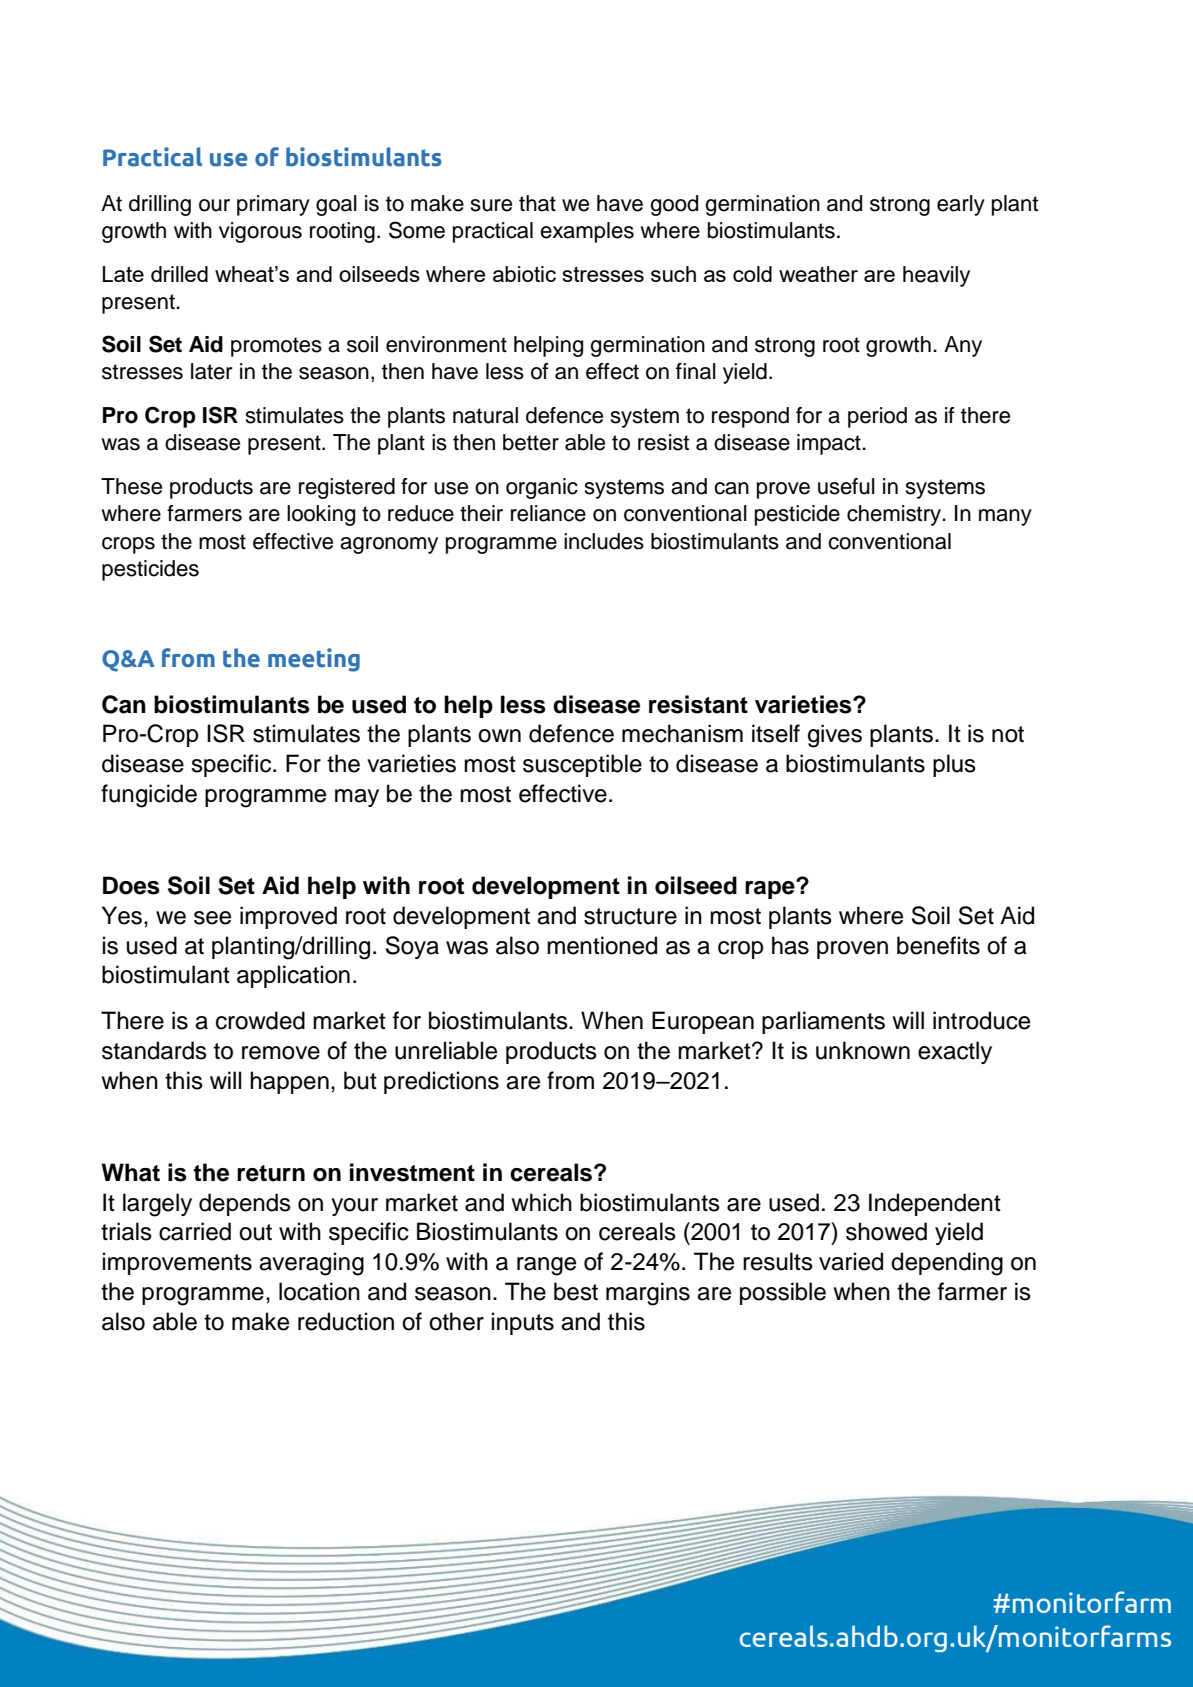  Describe the element at coordinates (576, 1291) in the screenshot. I see `best` at that location.
